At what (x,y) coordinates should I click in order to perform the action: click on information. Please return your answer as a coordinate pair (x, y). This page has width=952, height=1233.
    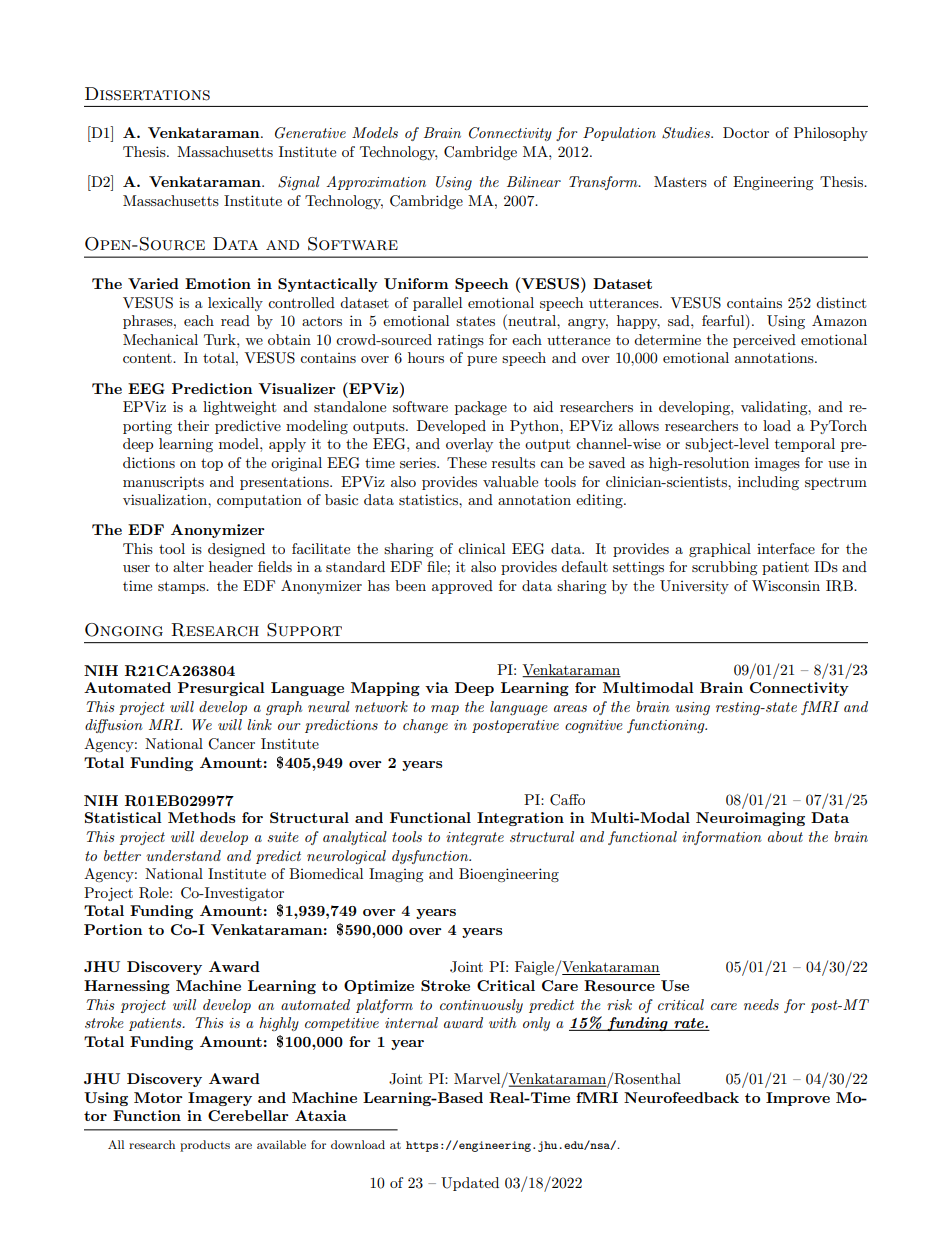
    Looking at the image, I should click on (722, 838).
